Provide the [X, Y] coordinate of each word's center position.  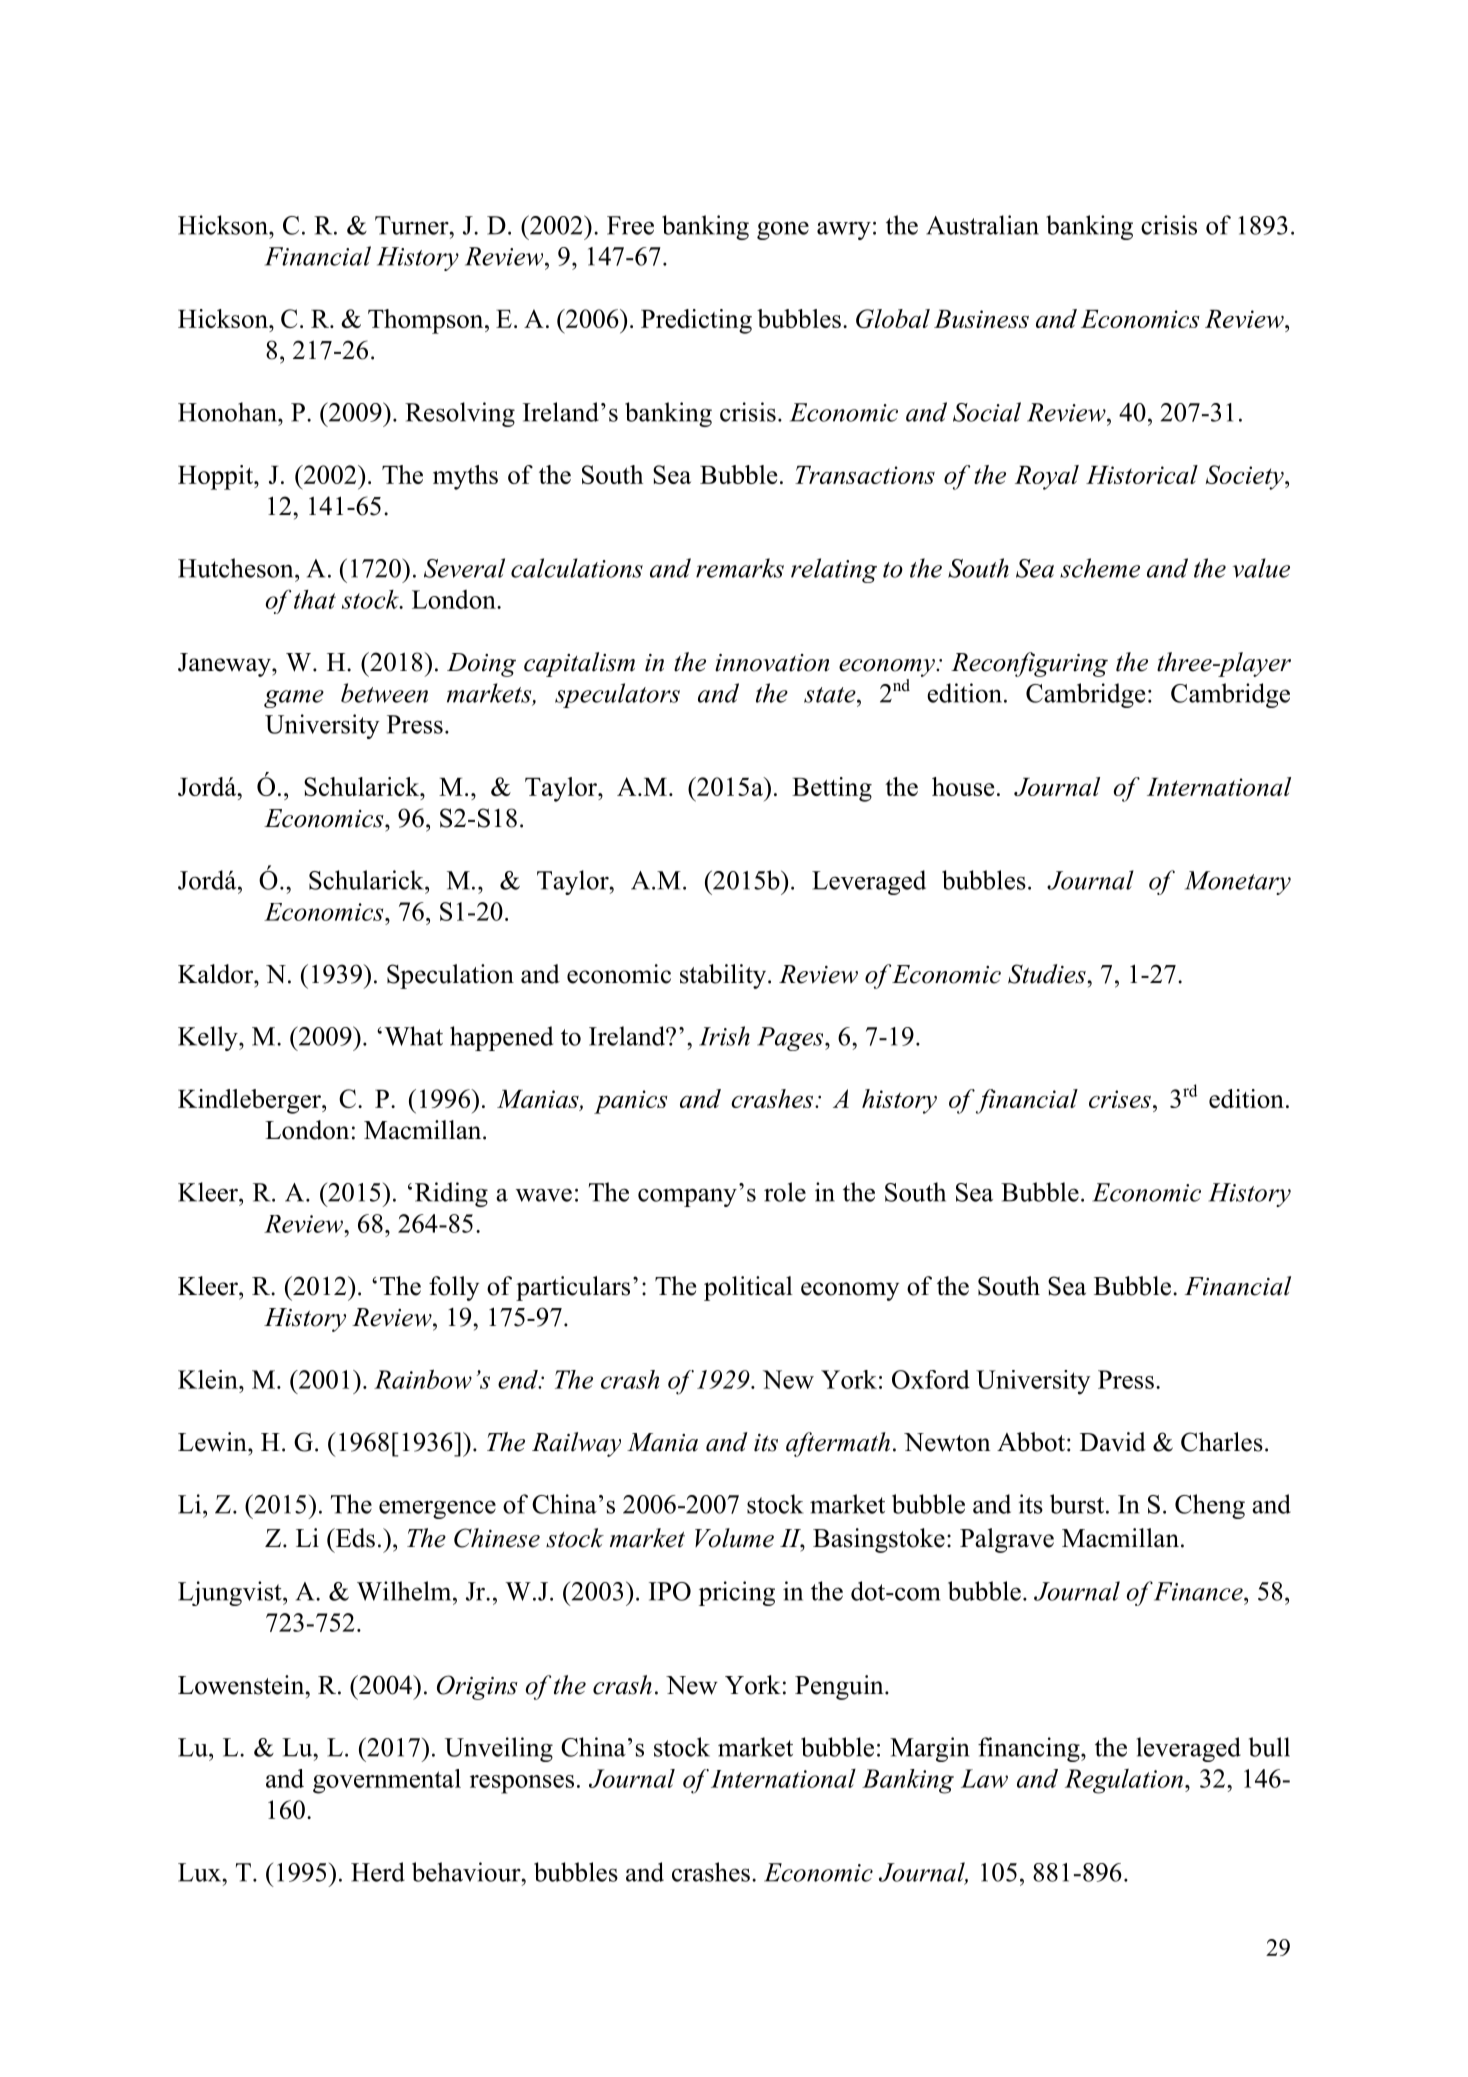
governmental [387, 1781]
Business [981, 319]
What [413, 1036]
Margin [929, 1749]
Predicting [696, 321]
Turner [413, 225]
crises [1120, 1099]
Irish [724, 1036]
